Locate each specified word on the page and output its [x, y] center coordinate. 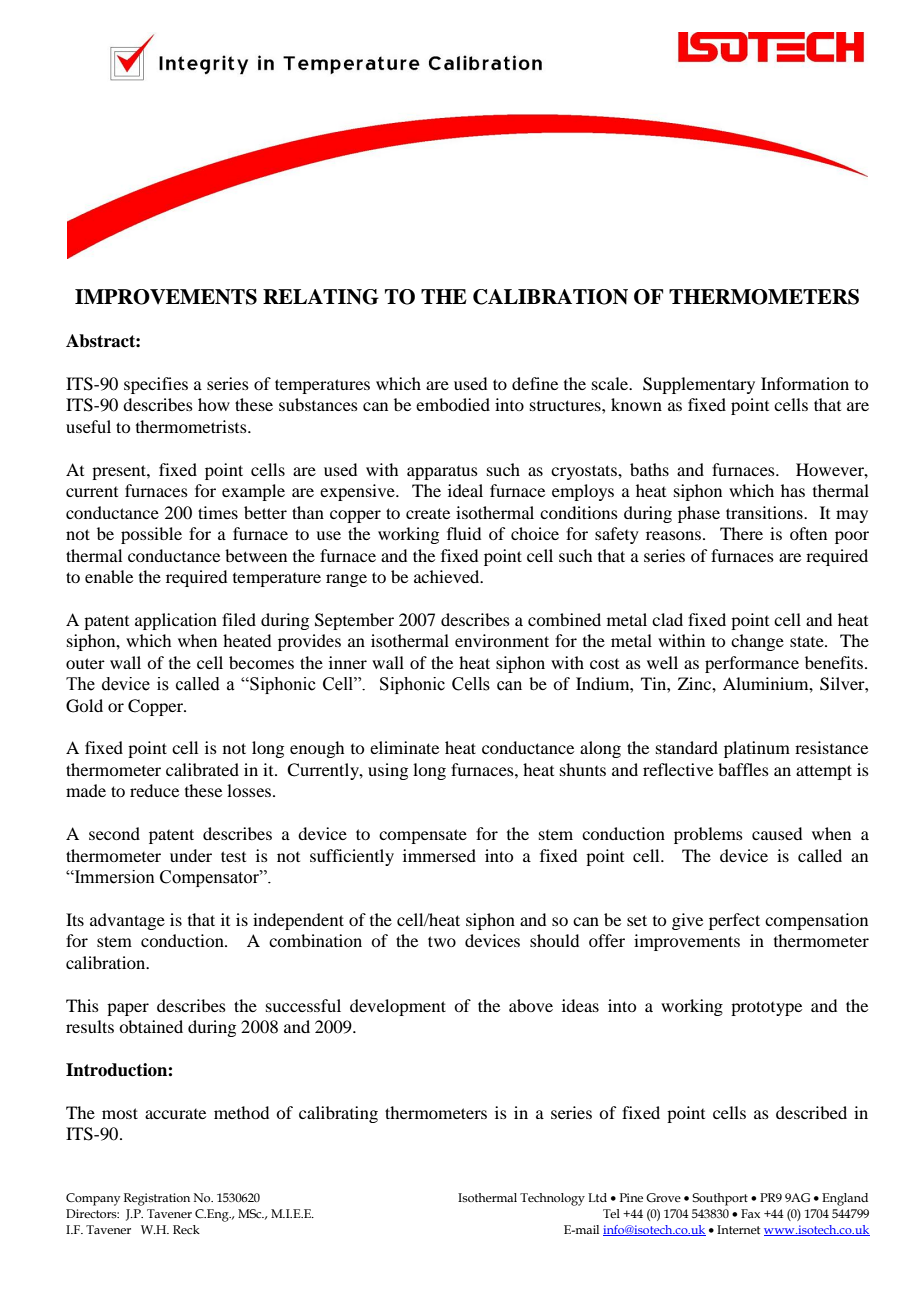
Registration [157, 1199]
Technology [552, 1199]
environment [502, 640]
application [176, 621]
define [535, 383]
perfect [734, 921]
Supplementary [699, 385]
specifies [156, 385]
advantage [127, 921]
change [757, 642]
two [442, 941]
